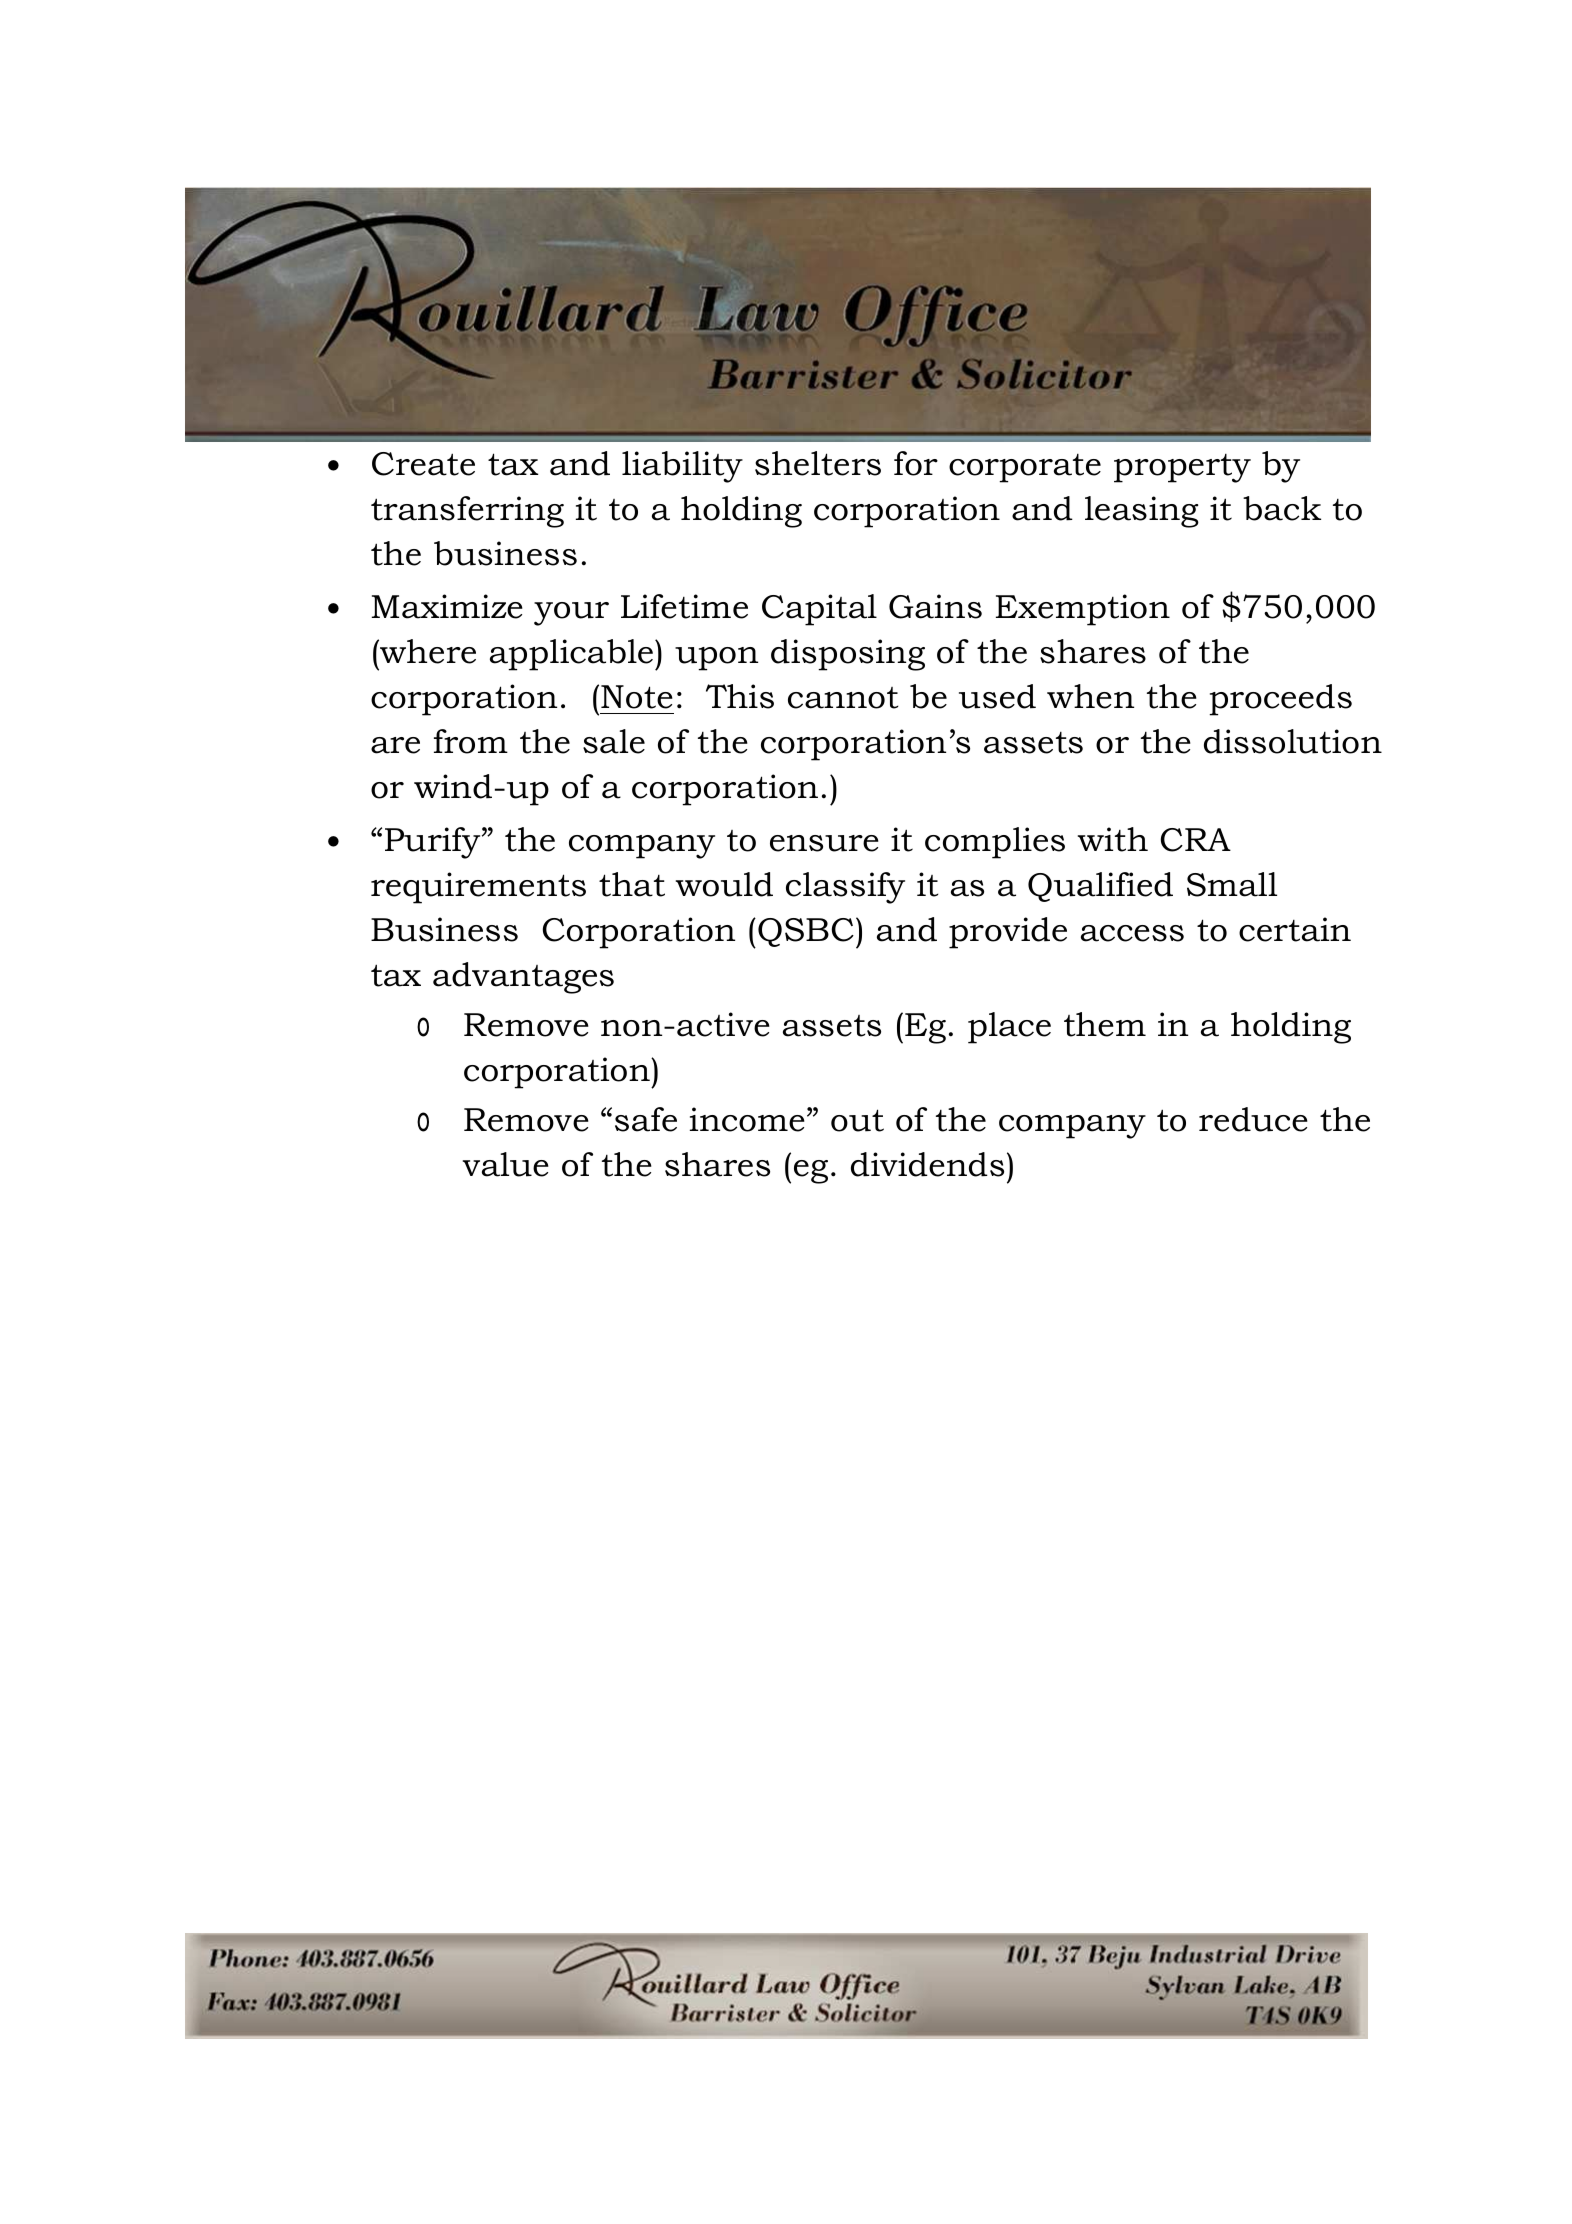 The width and height of the page is (1572, 2224). I want to click on property, so click(1182, 468).
